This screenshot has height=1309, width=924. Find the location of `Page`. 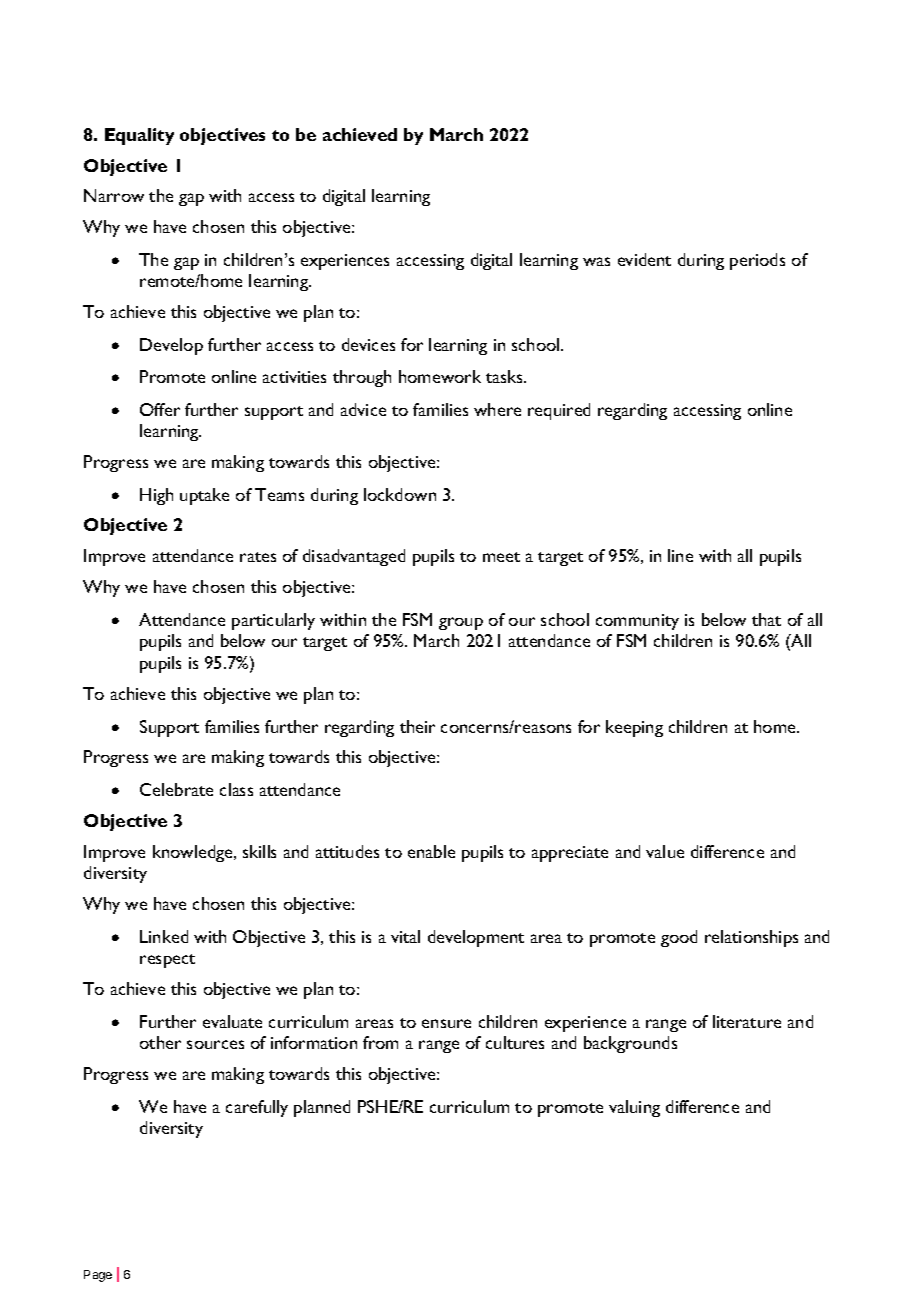

Page is located at coordinates (98, 1276).
